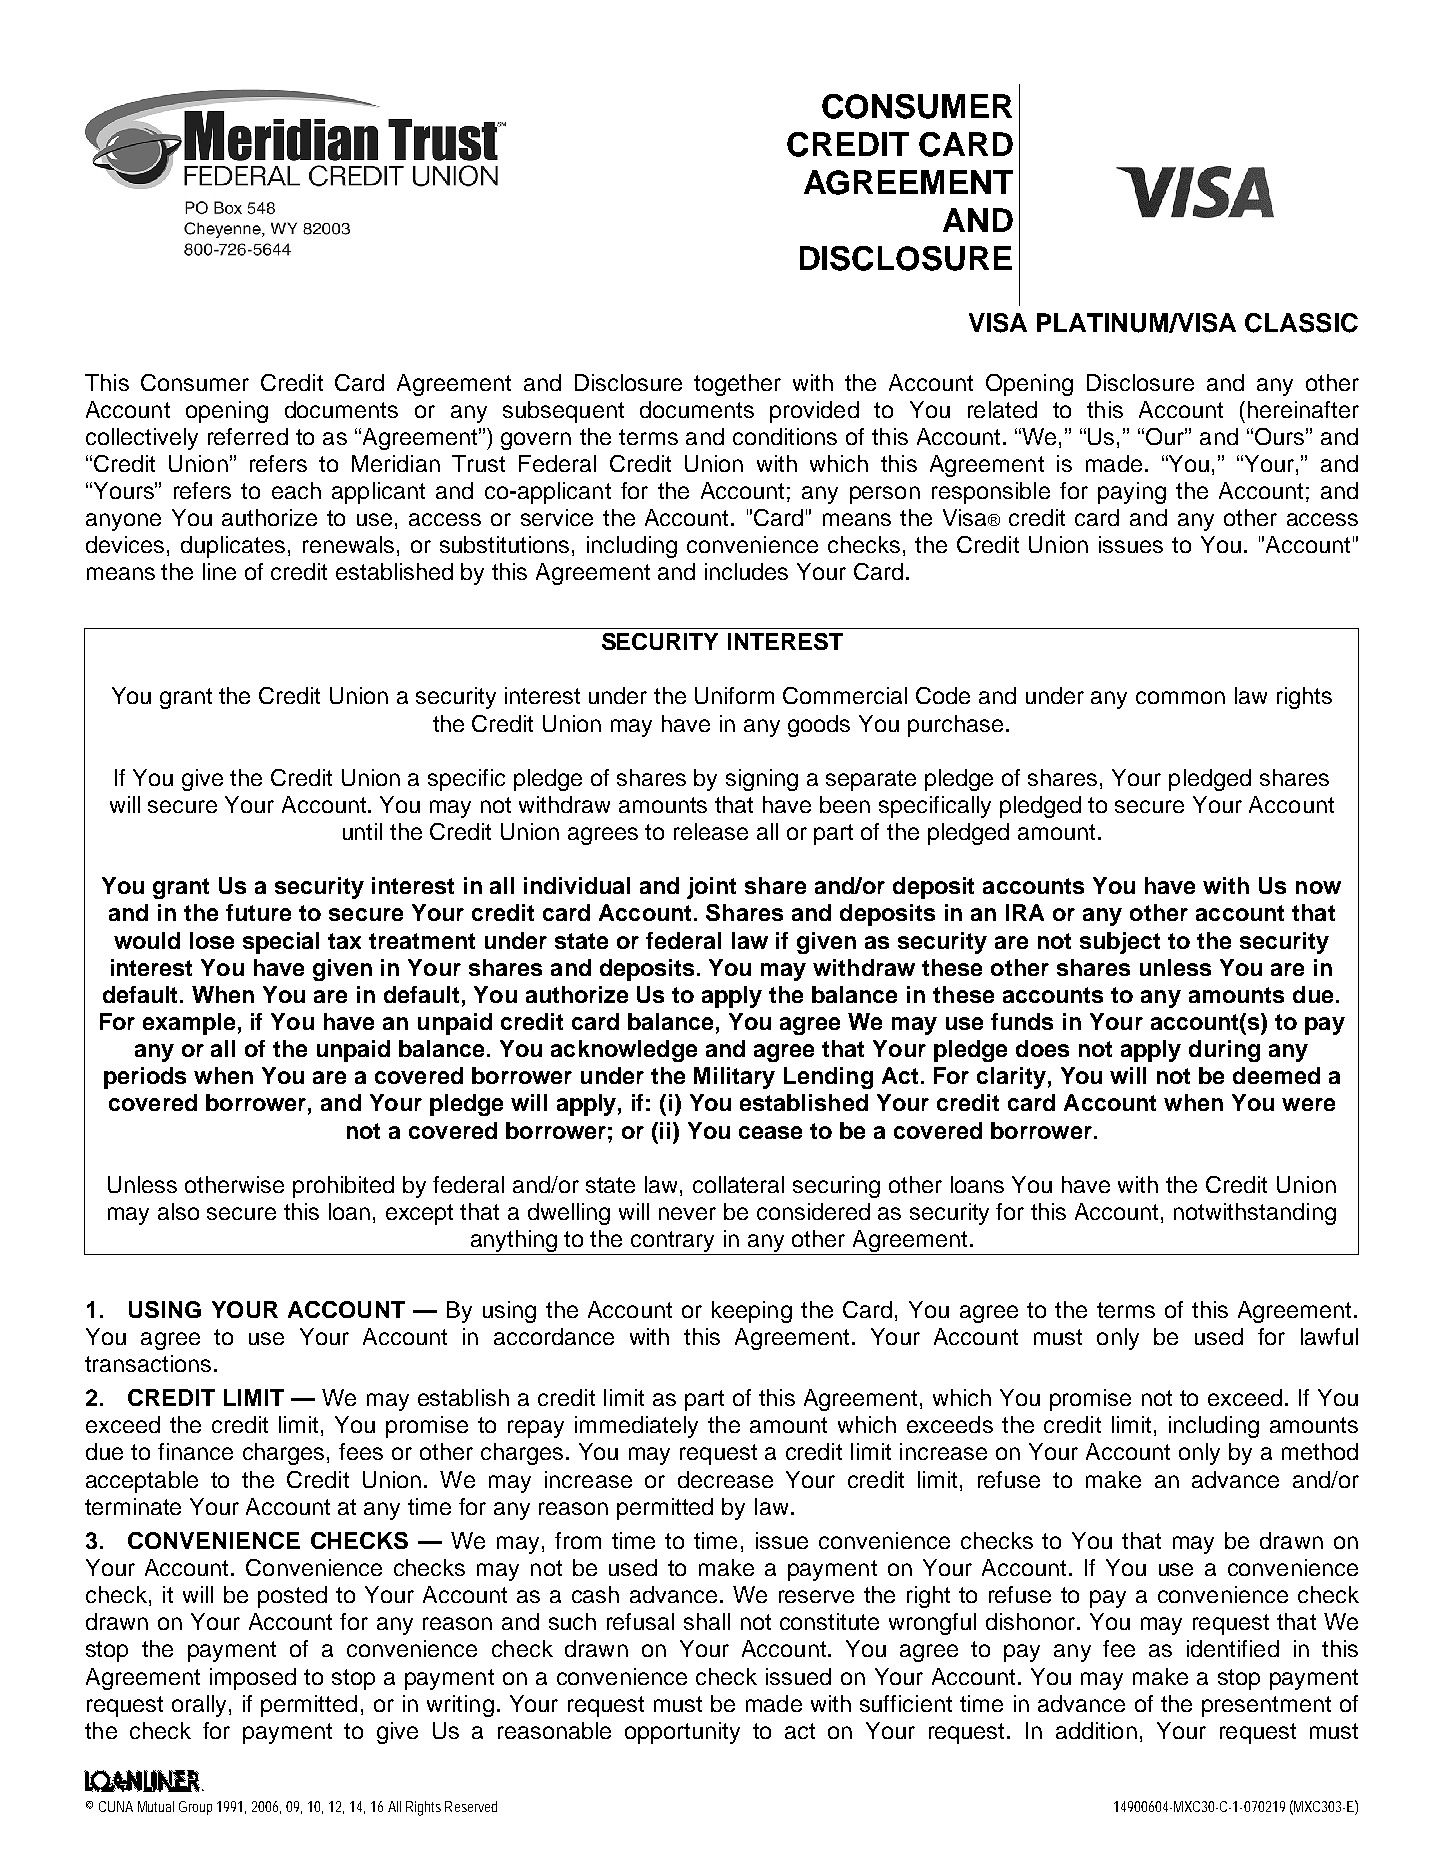 This image has width=1444, height=1869. I want to click on subject, so click(1120, 943).
